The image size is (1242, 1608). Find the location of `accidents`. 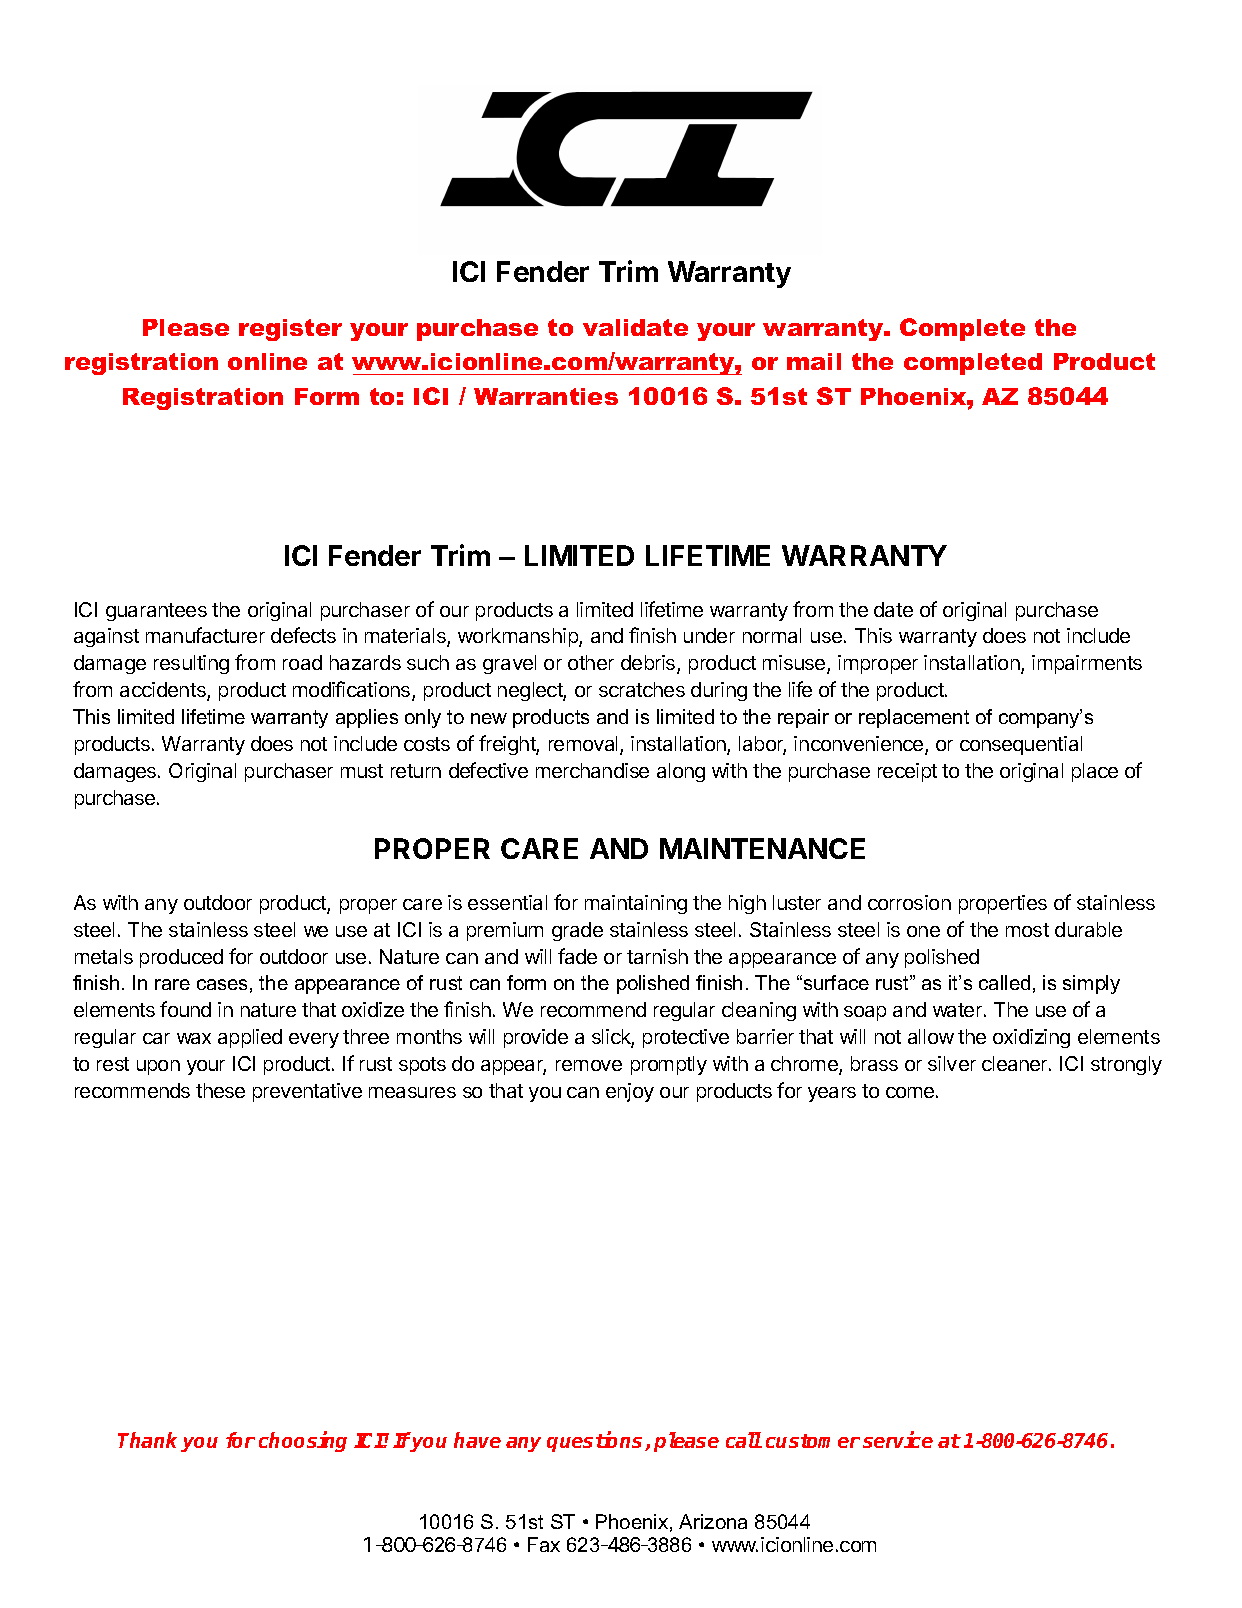

accidents is located at coordinates (164, 691).
